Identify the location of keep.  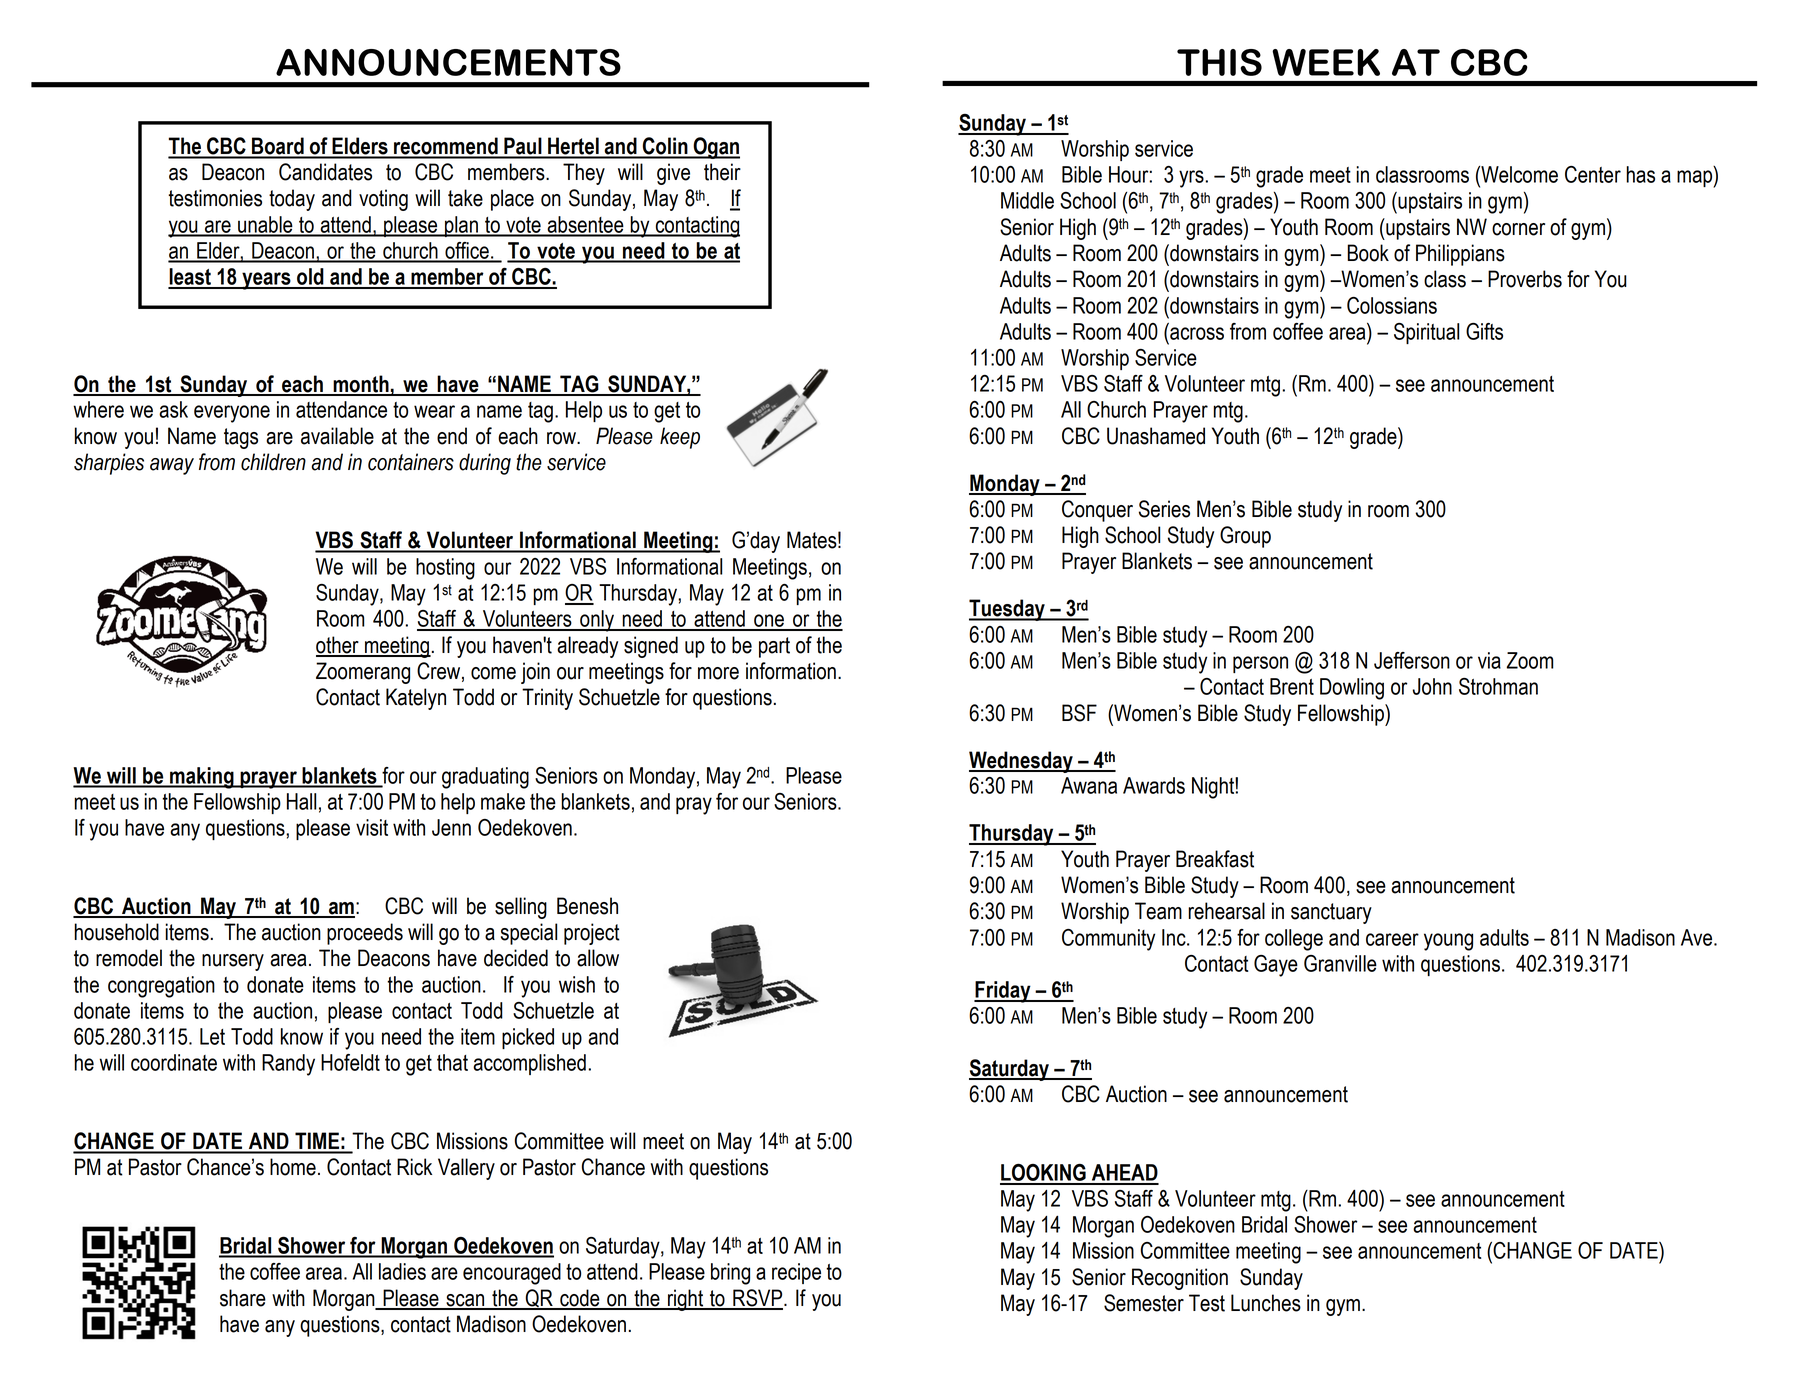
(680, 438).
